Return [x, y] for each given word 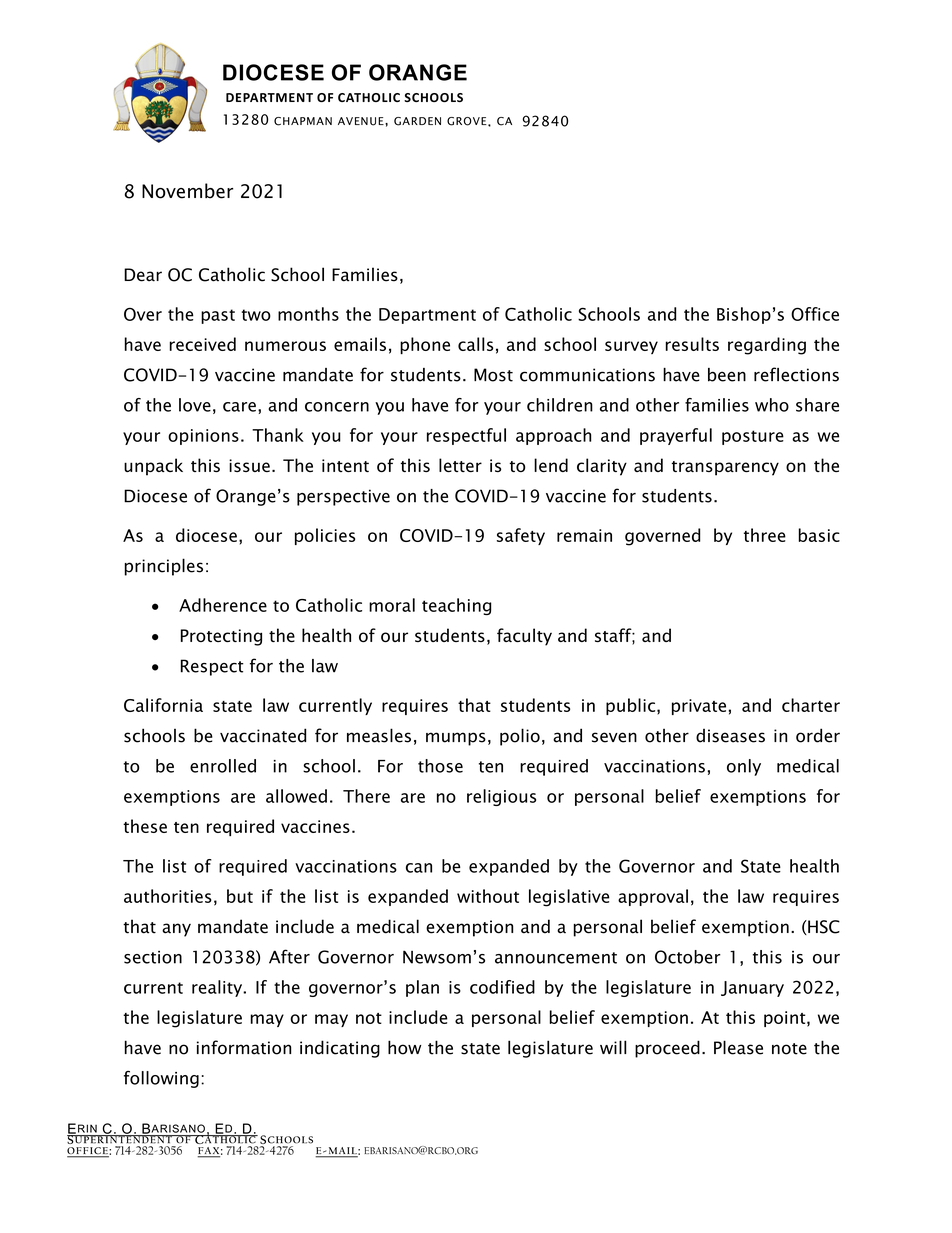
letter [460, 465]
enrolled [223, 766]
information [244, 1047]
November [187, 191]
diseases [730, 736]
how [404, 1047]
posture [753, 437]
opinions [203, 437]
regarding [767, 346]
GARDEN [417, 121]
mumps [456, 739]
